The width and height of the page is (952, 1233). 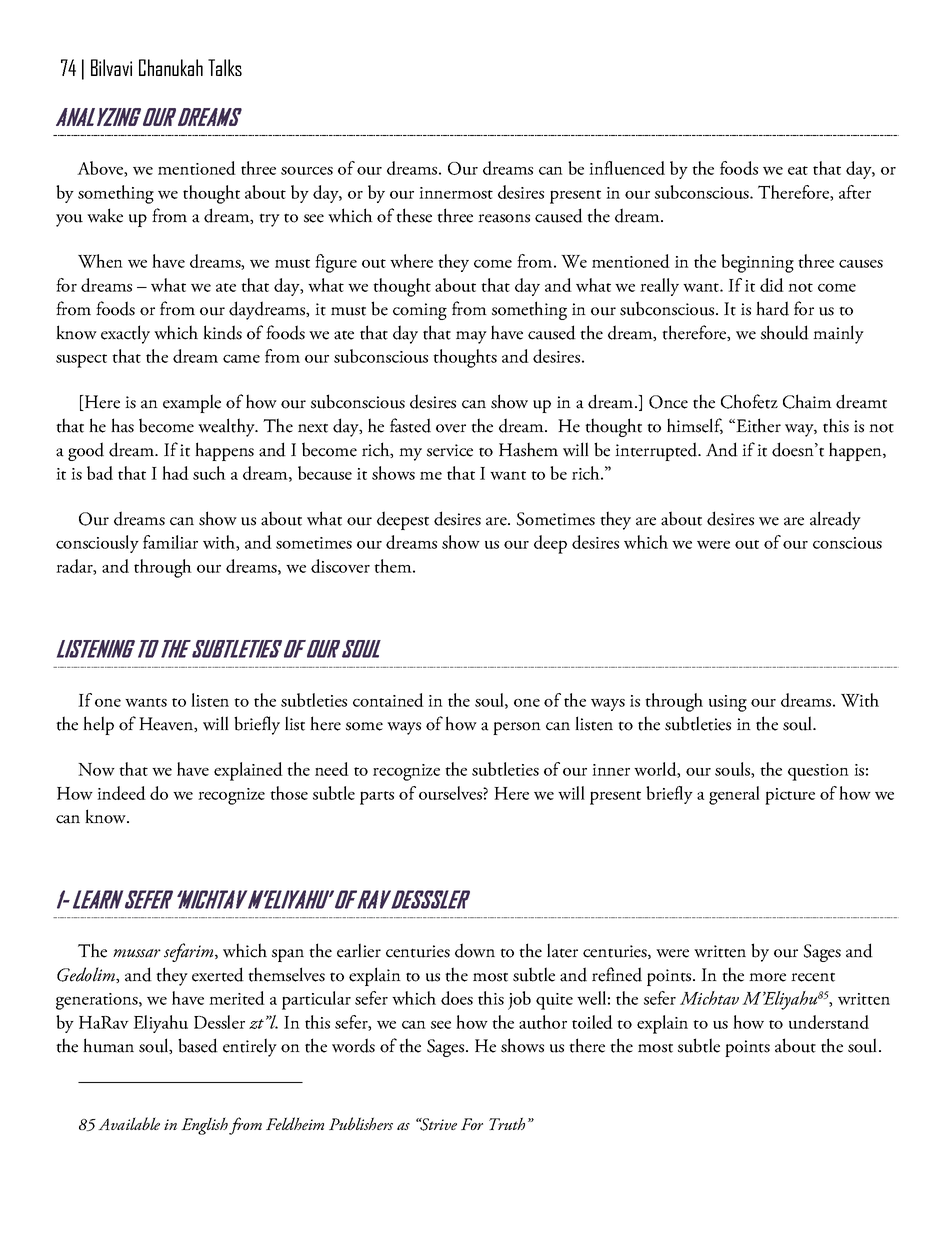 I want to click on contained, so click(x=388, y=700).
